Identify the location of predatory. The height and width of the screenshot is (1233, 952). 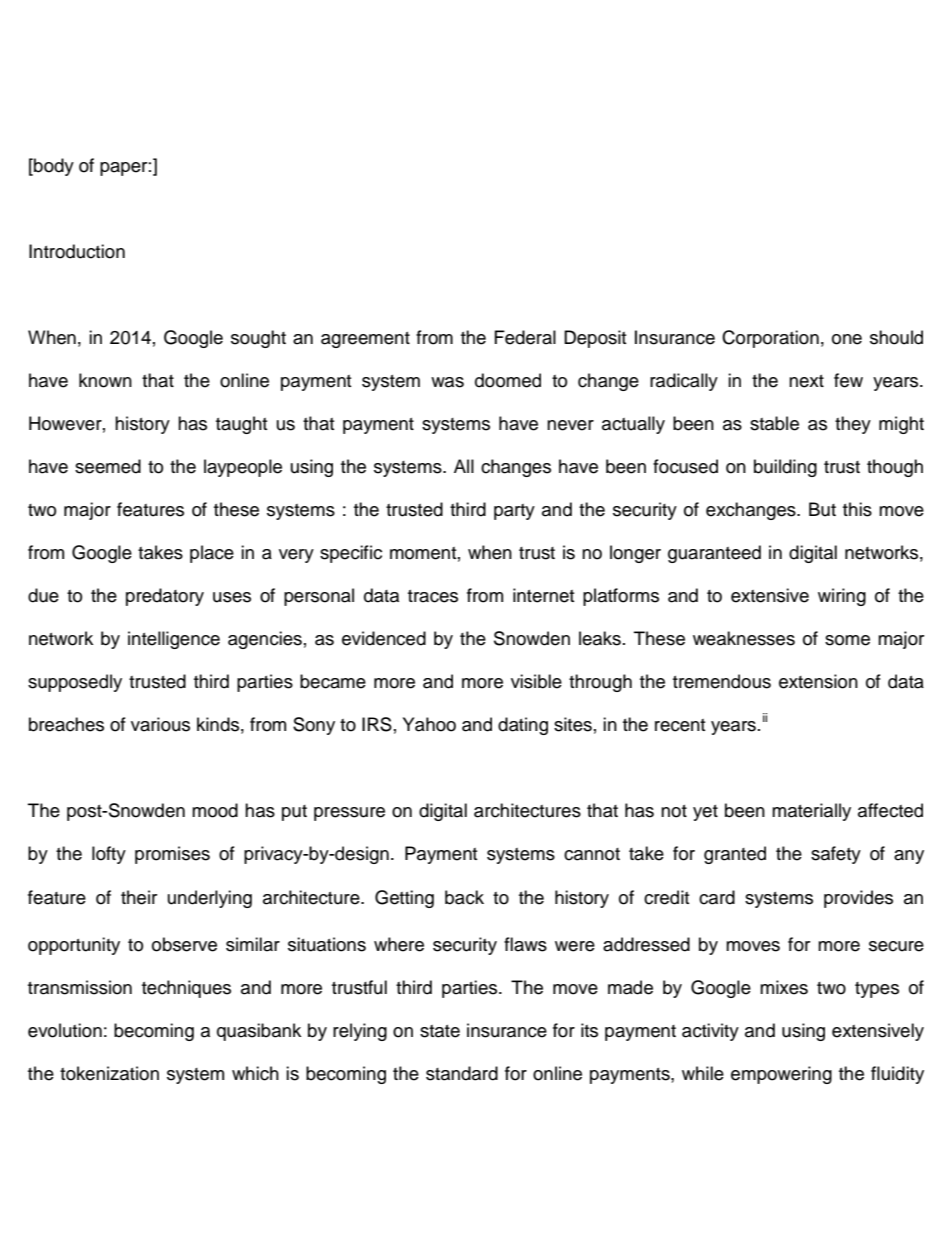
(165, 597).
